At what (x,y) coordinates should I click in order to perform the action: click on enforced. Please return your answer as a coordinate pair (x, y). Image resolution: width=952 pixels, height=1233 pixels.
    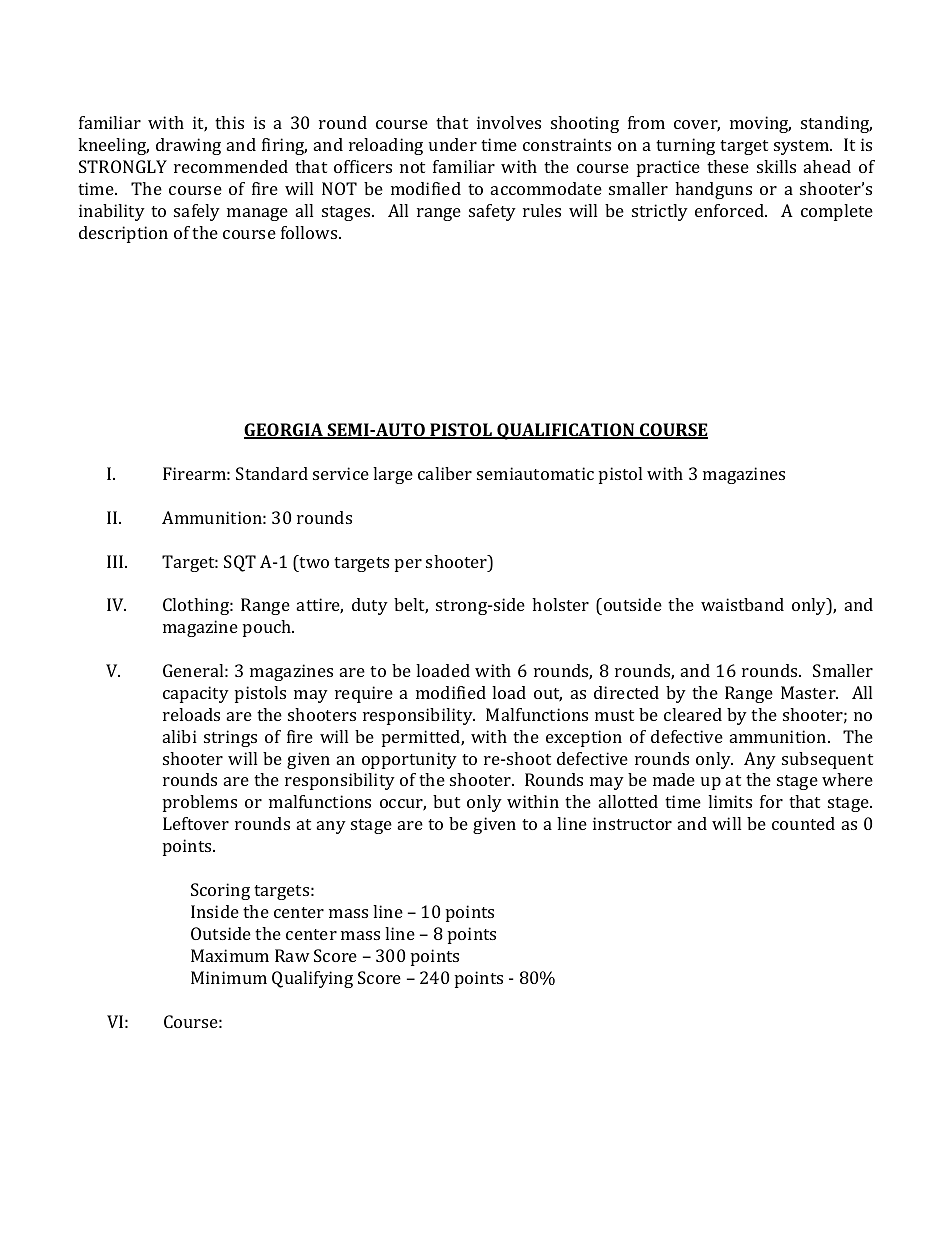
    Looking at the image, I should click on (731, 210).
